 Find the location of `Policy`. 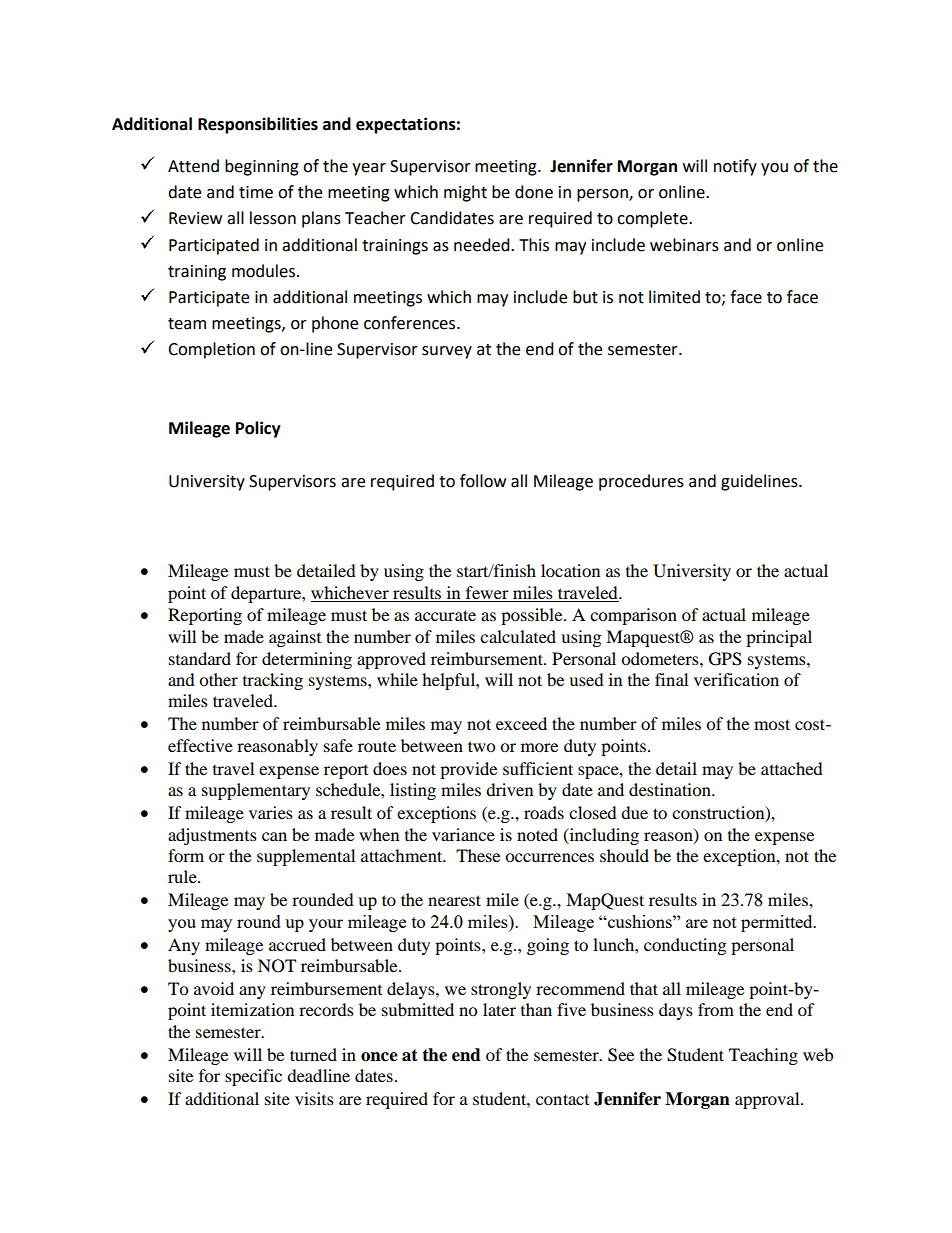

Policy is located at coordinates (258, 429).
